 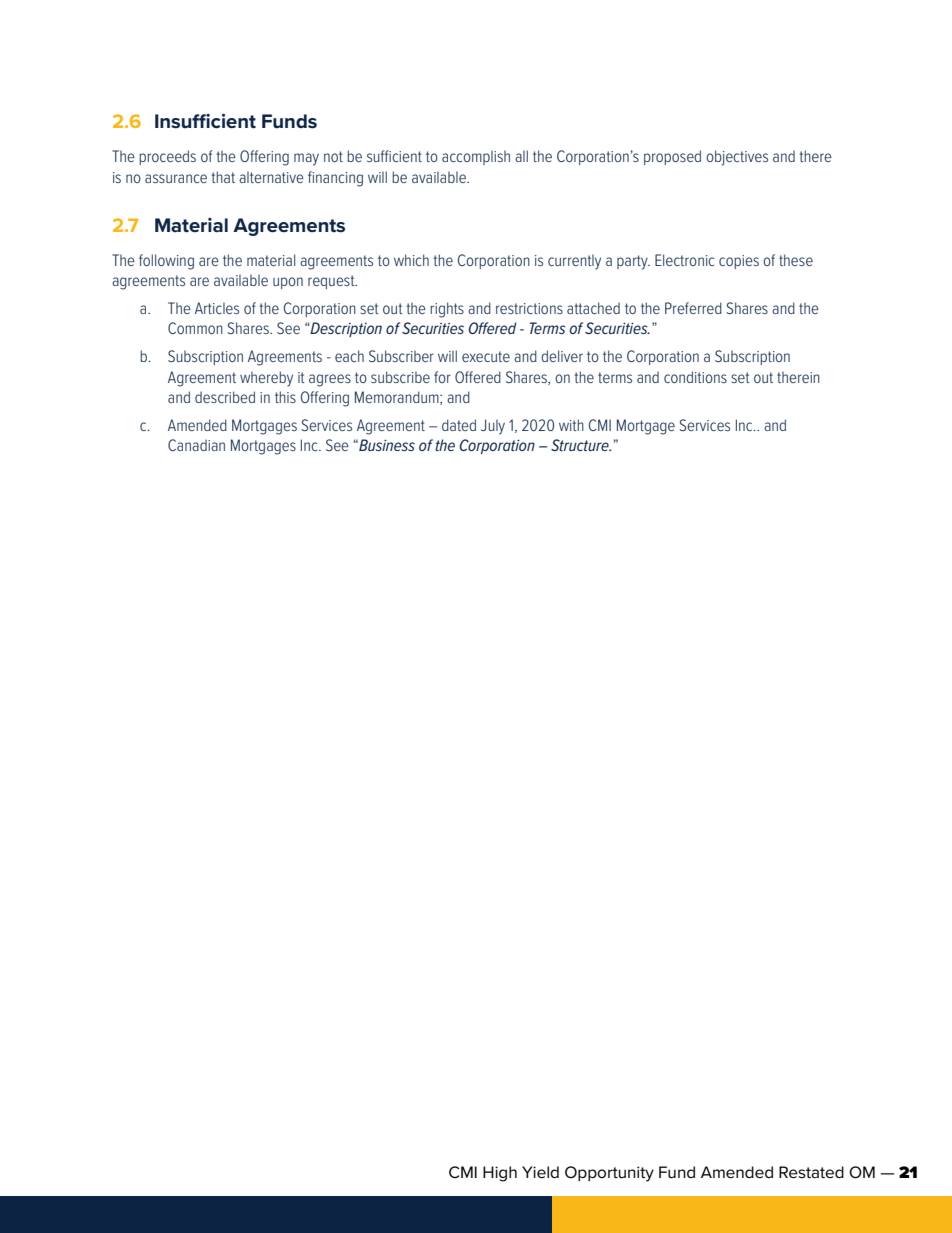 What do you see at coordinates (737, 158) in the page?
I see `objectives` at bounding box center [737, 158].
